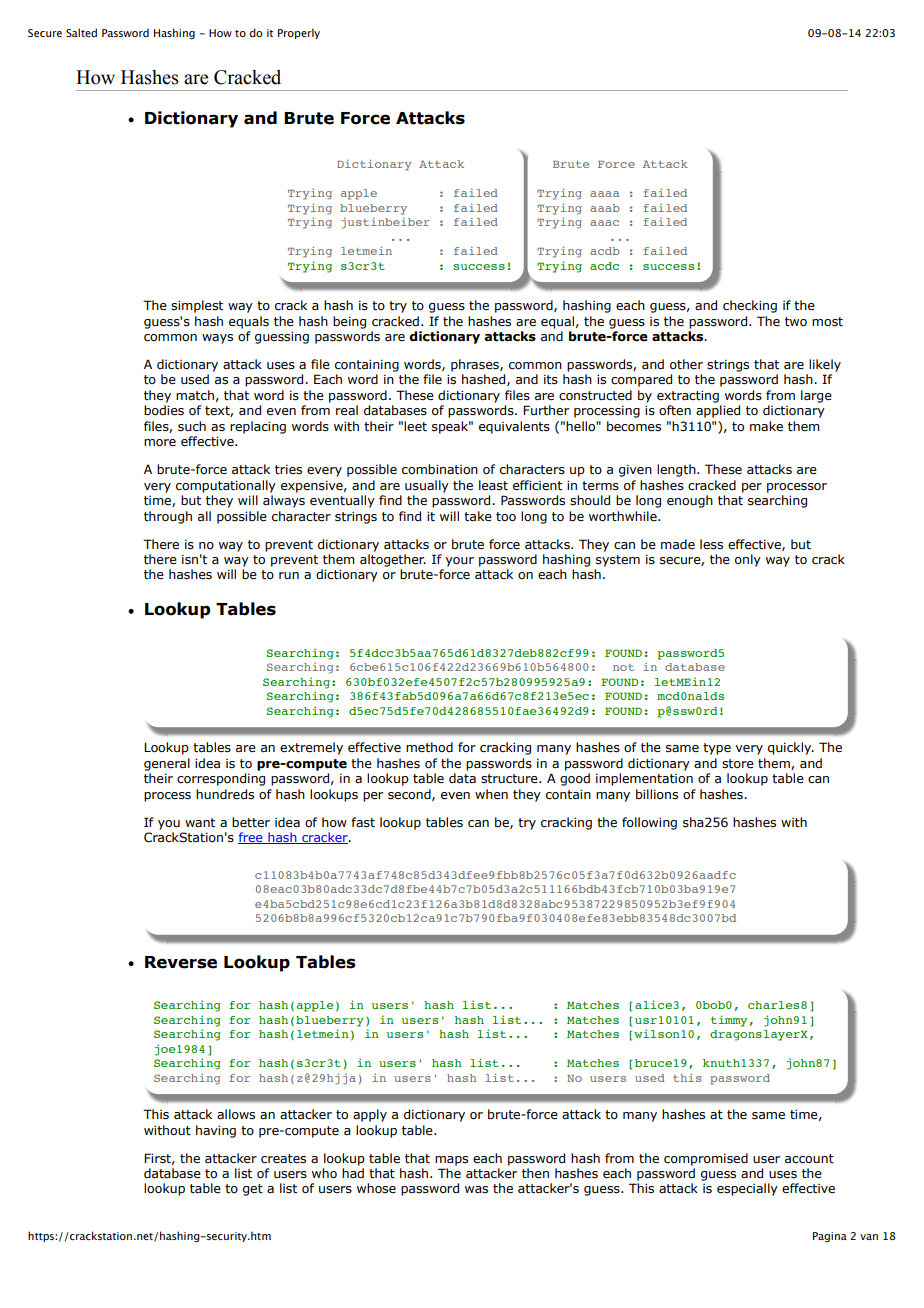 The height and width of the page is (1308, 924). Describe the element at coordinates (299, 33) in the page. I see `Properly` at that location.
